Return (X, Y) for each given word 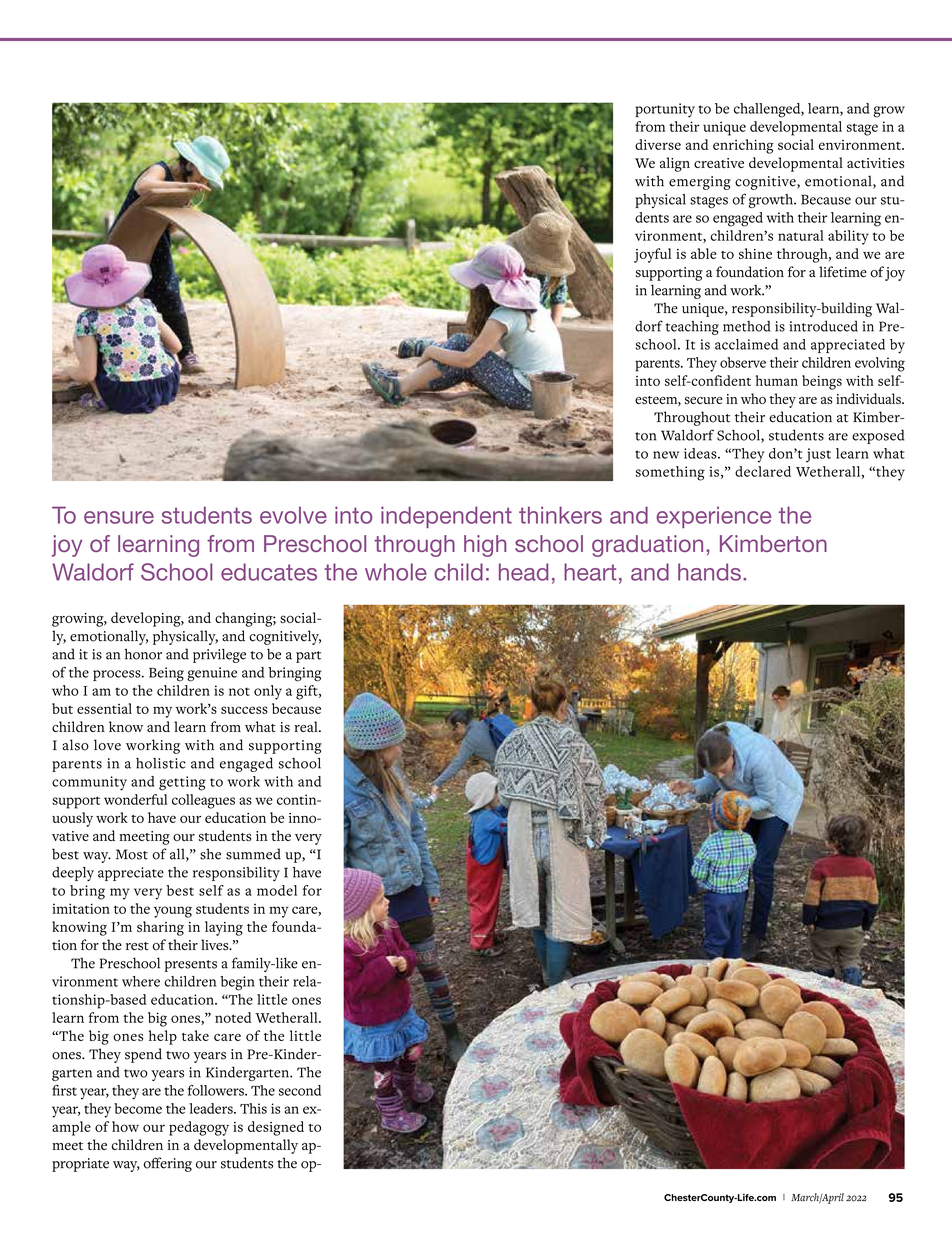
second (300, 1090)
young (173, 912)
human (777, 380)
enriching (743, 146)
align (675, 164)
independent (446, 517)
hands (709, 572)
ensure (119, 517)
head (523, 572)
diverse (658, 144)
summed (253, 854)
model (277, 890)
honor (143, 654)
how (125, 1126)
